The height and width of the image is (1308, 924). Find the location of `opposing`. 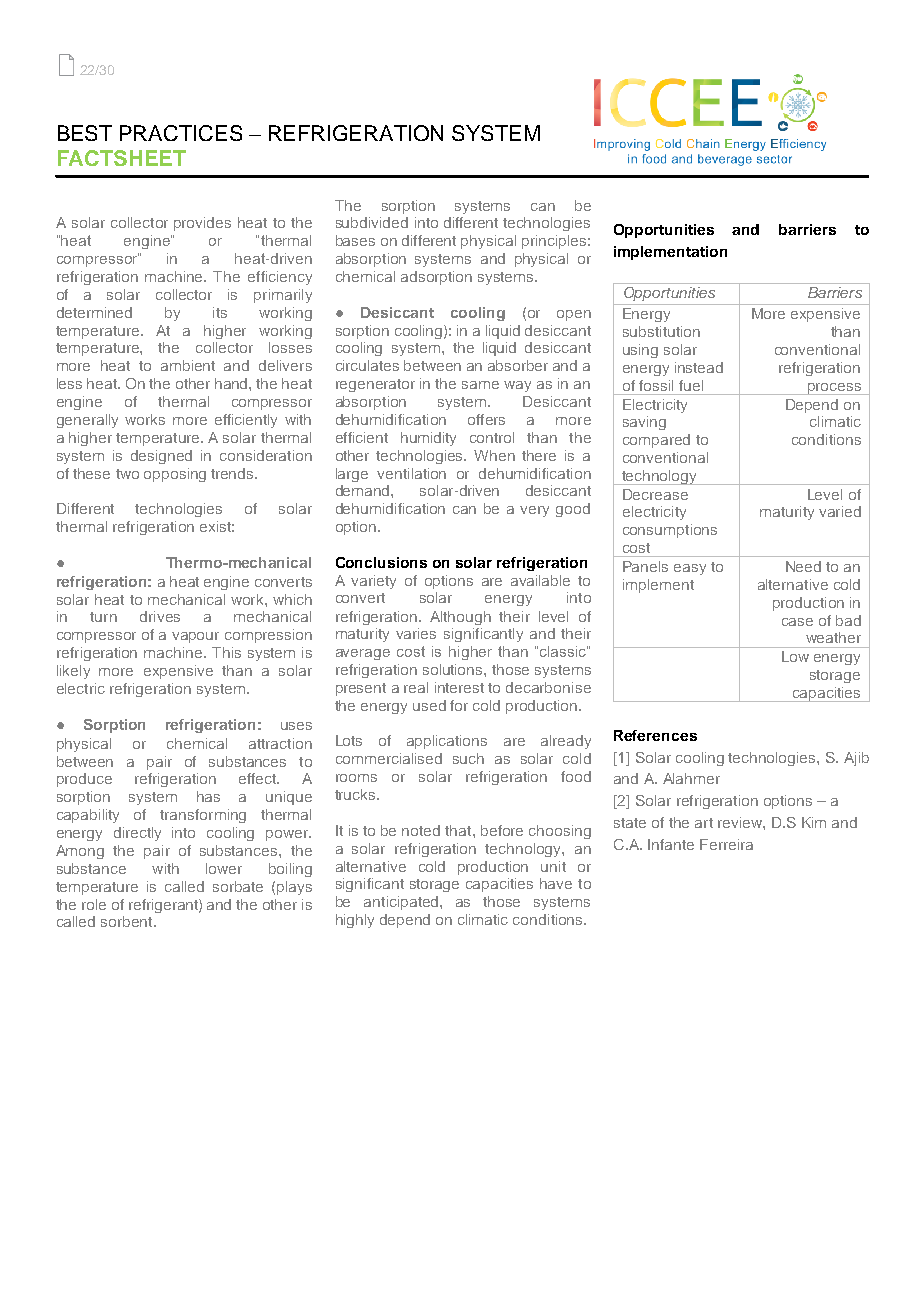

opposing is located at coordinates (175, 475).
